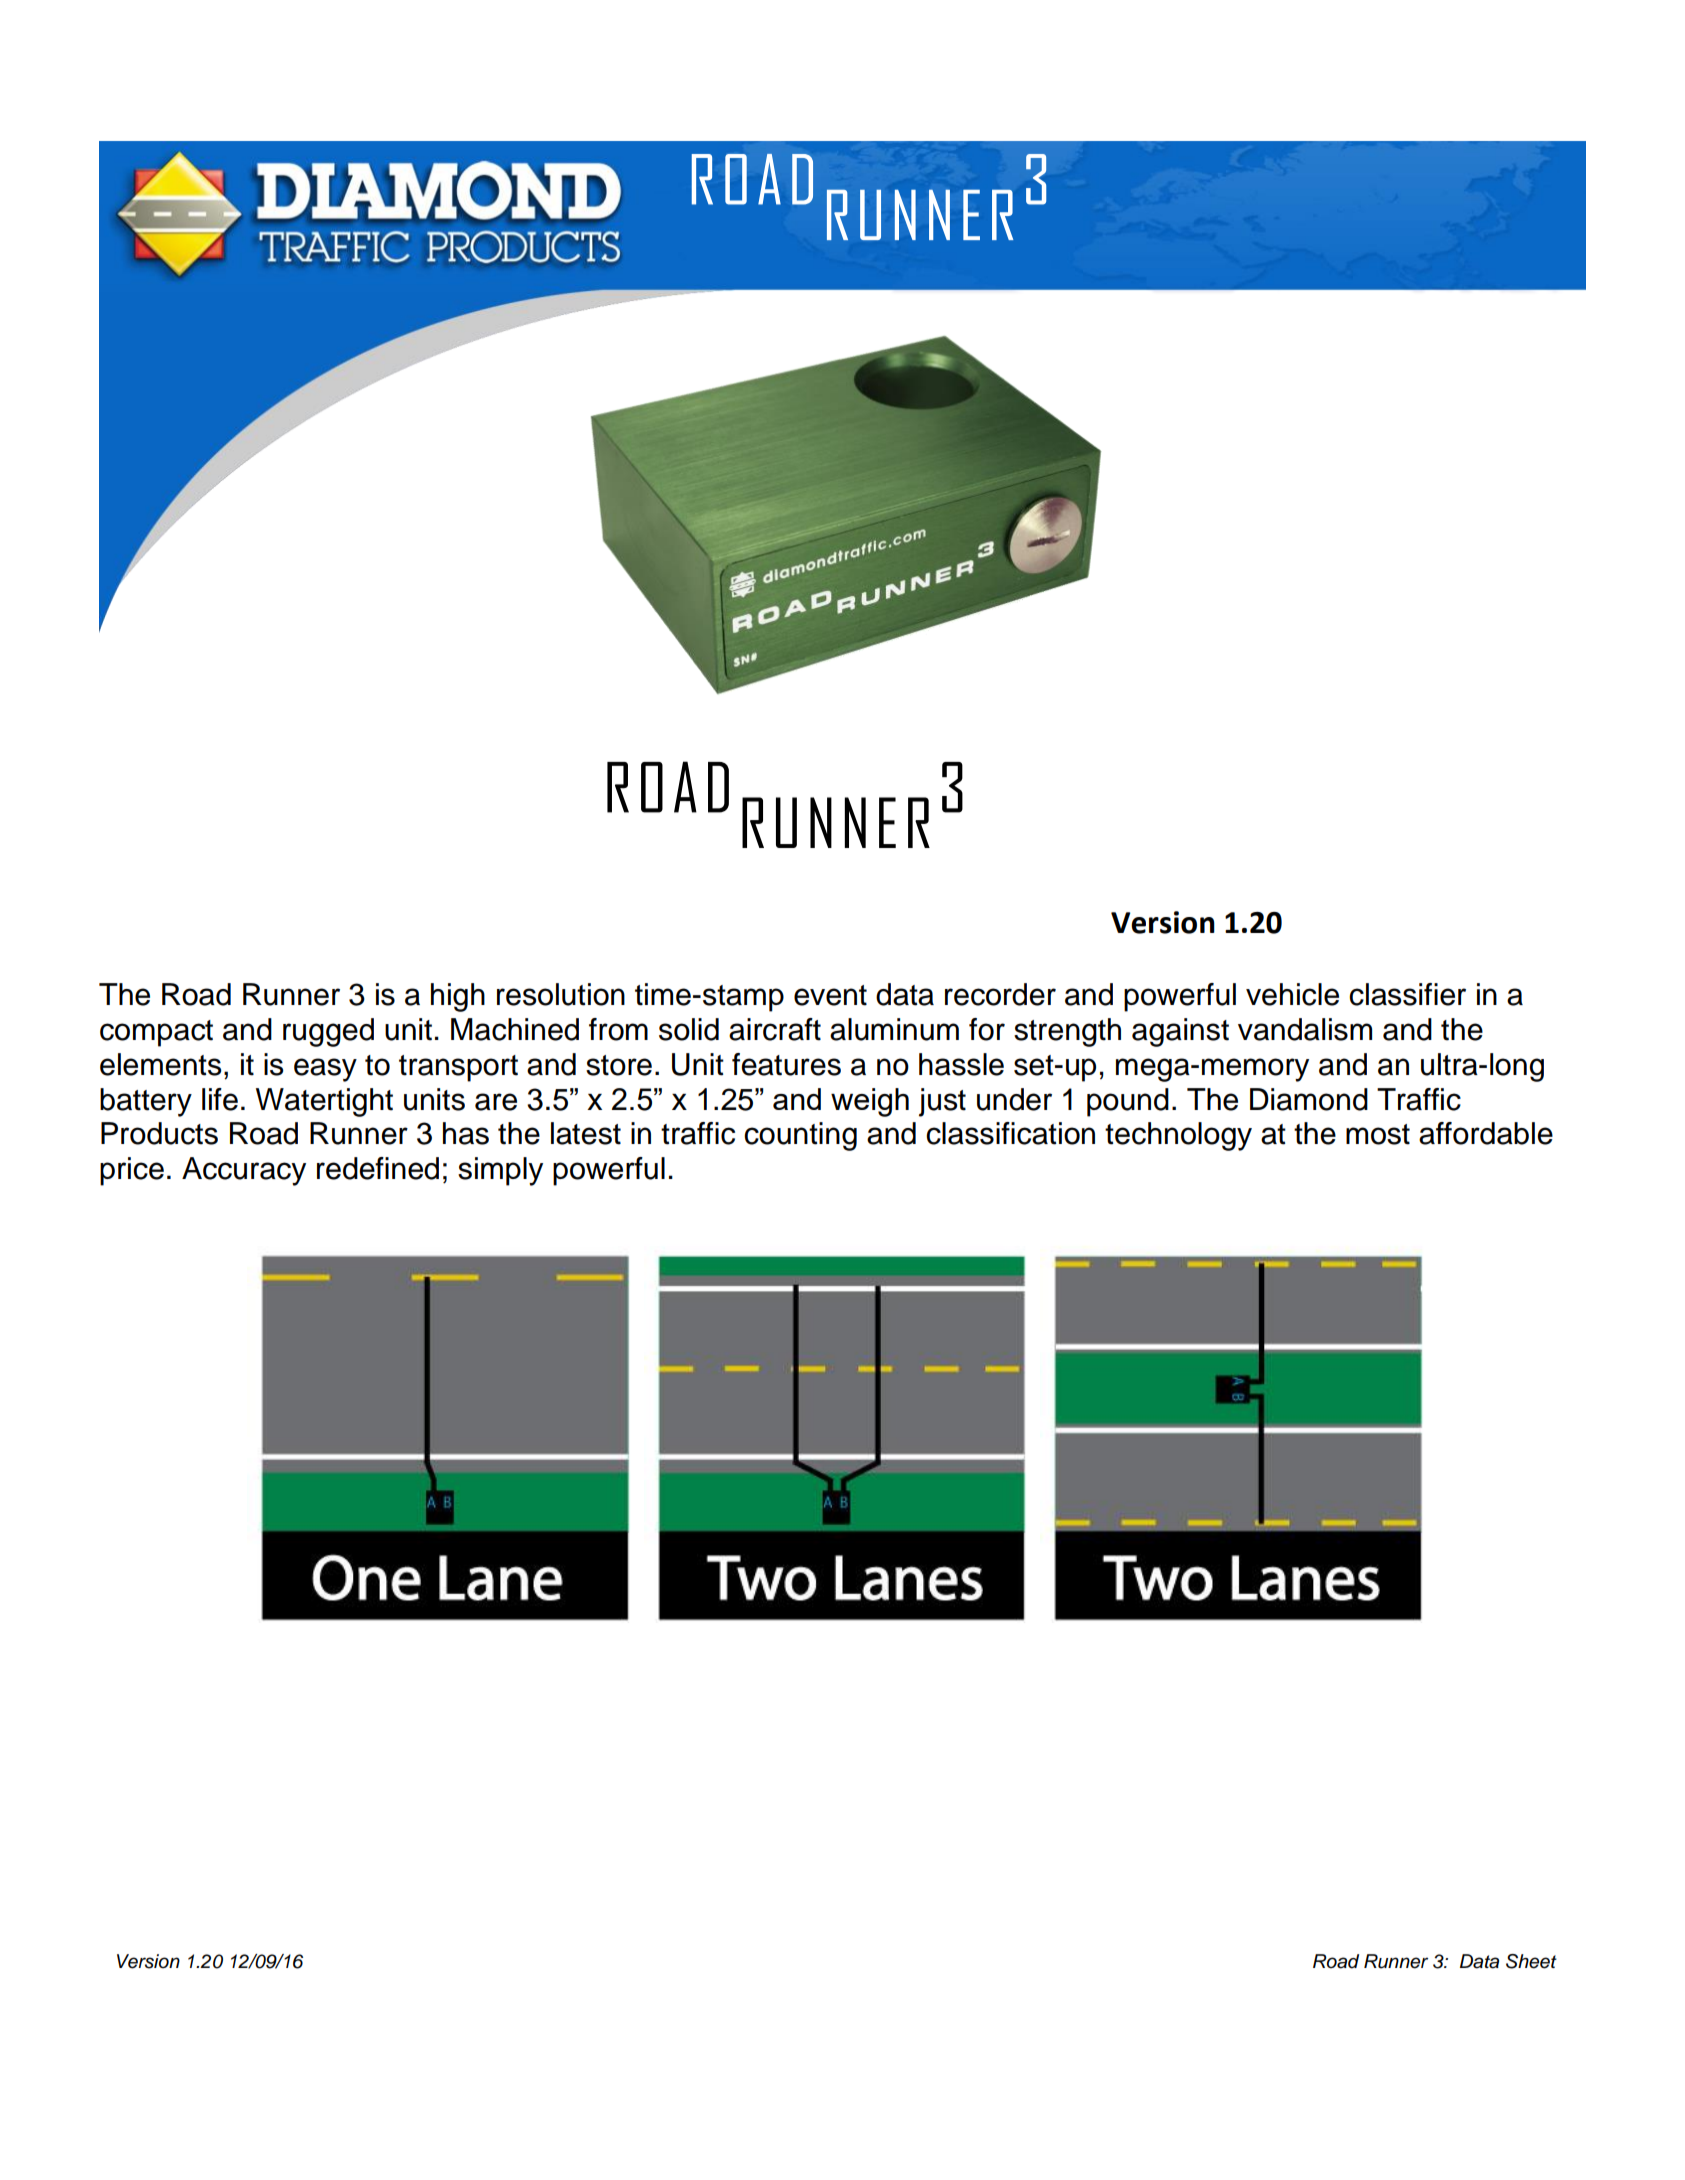  What do you see at coordinates (244, 1171) in the page?
I see `Accuracy` at bounding box center [244, 1171].
